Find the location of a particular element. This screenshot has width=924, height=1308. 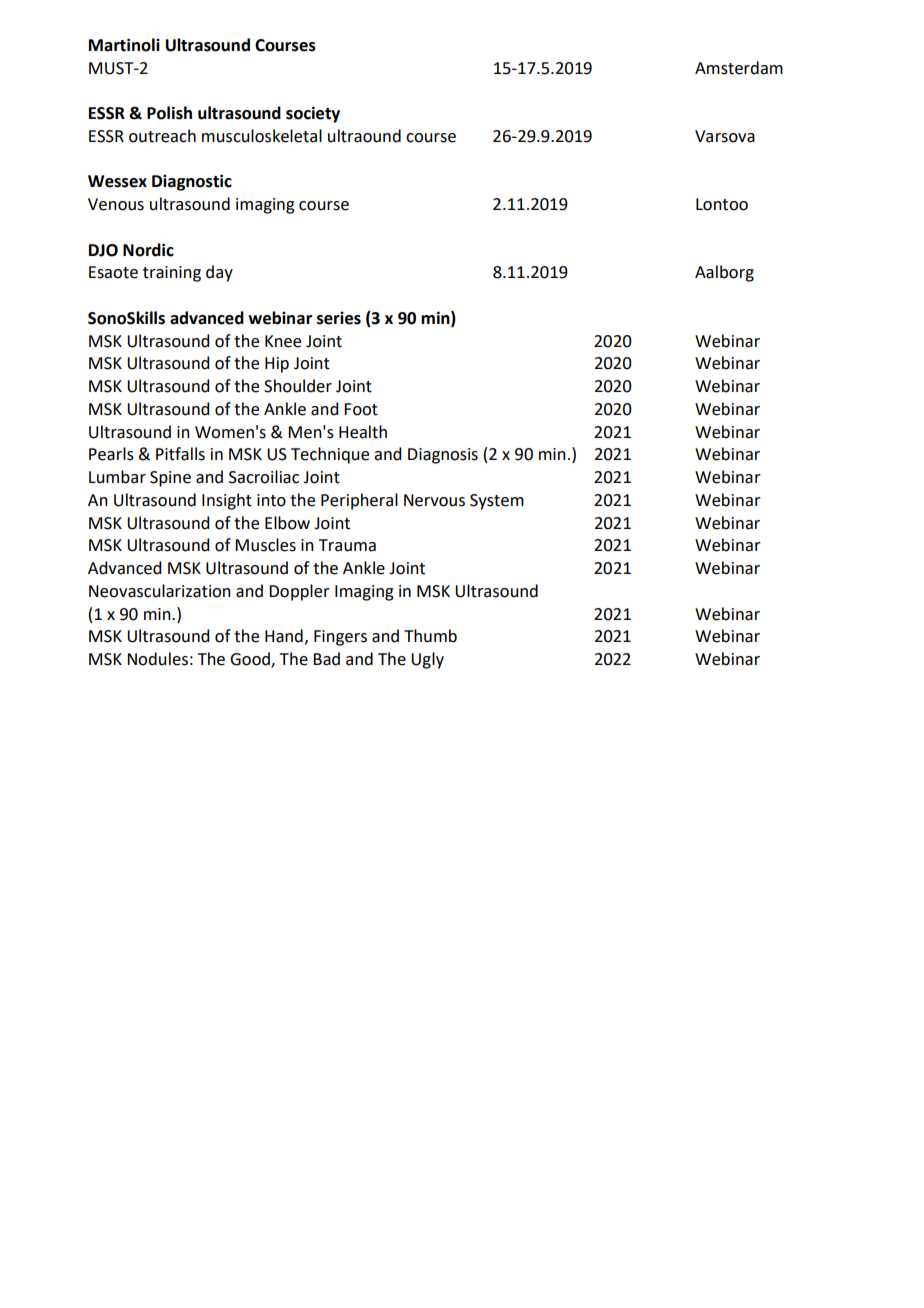

Amsterdam is located at coordinates (739, 68).
